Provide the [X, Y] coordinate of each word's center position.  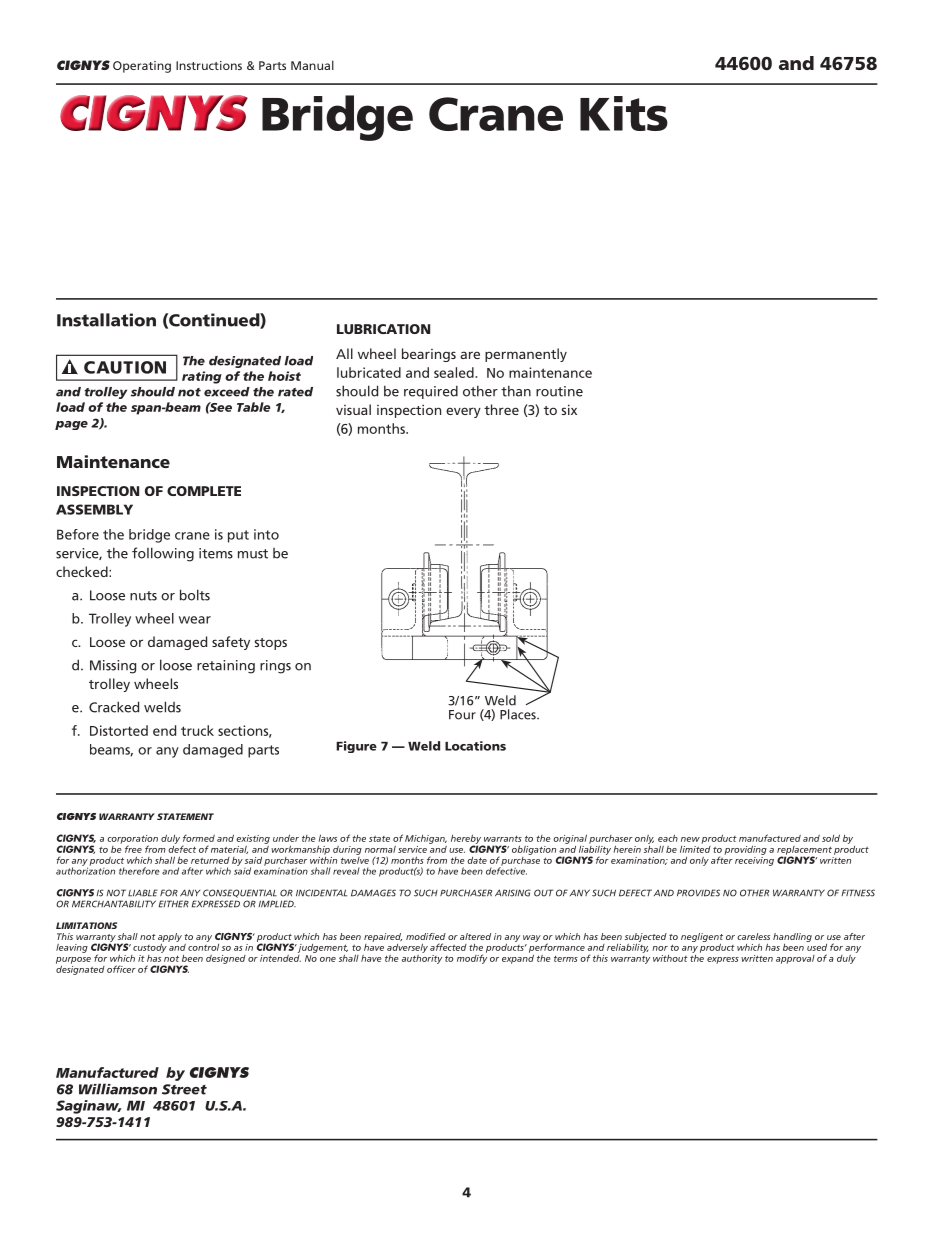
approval [795, 959]
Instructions [209, 65]
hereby [467, 840]
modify [472, 958]
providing [745, 850]
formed [199, 838]
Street [184, 1089]
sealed [455, 372]
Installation [106, 320]
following [163, 554]
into [266, 534]
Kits [624, 113]
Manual [312, 65]
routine [559, 391]
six [569, 409]
